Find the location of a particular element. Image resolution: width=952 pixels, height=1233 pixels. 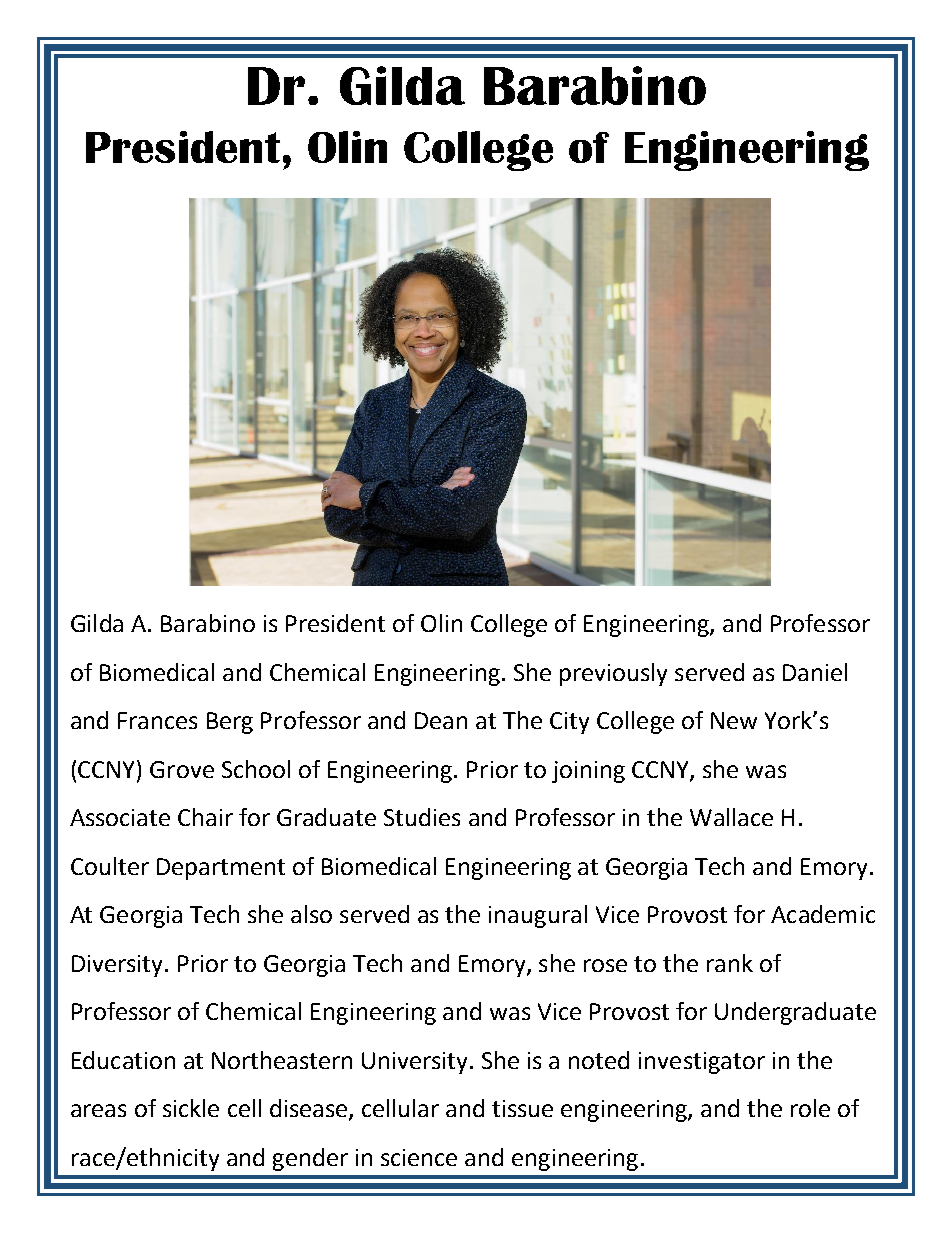

also is located at coordinates (311, 914).
